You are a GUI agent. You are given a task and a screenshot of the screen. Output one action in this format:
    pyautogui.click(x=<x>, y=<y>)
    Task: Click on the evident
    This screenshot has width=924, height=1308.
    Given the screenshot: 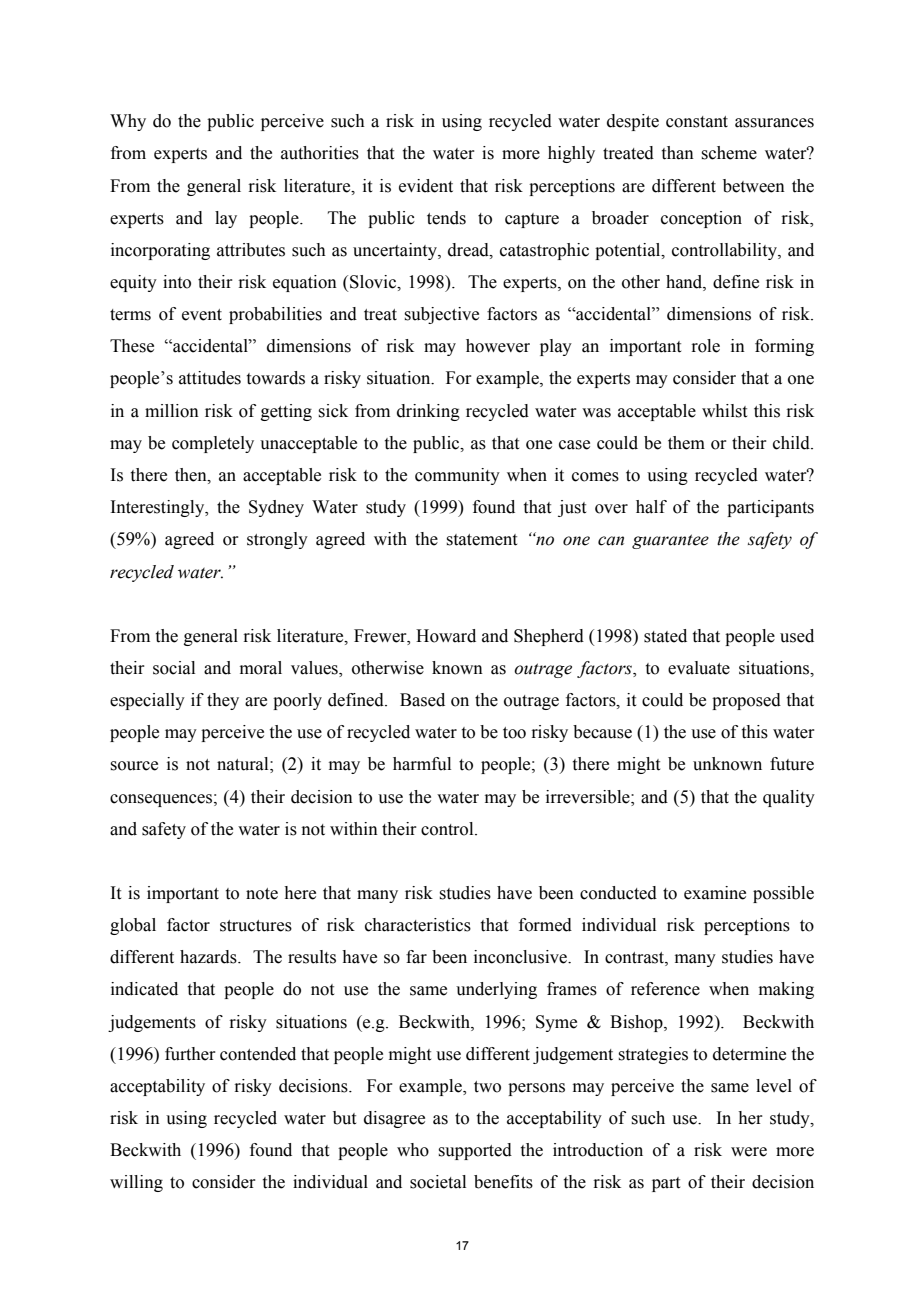 What is the action you would take?
    pyautogui.click(x=426, y=186)
